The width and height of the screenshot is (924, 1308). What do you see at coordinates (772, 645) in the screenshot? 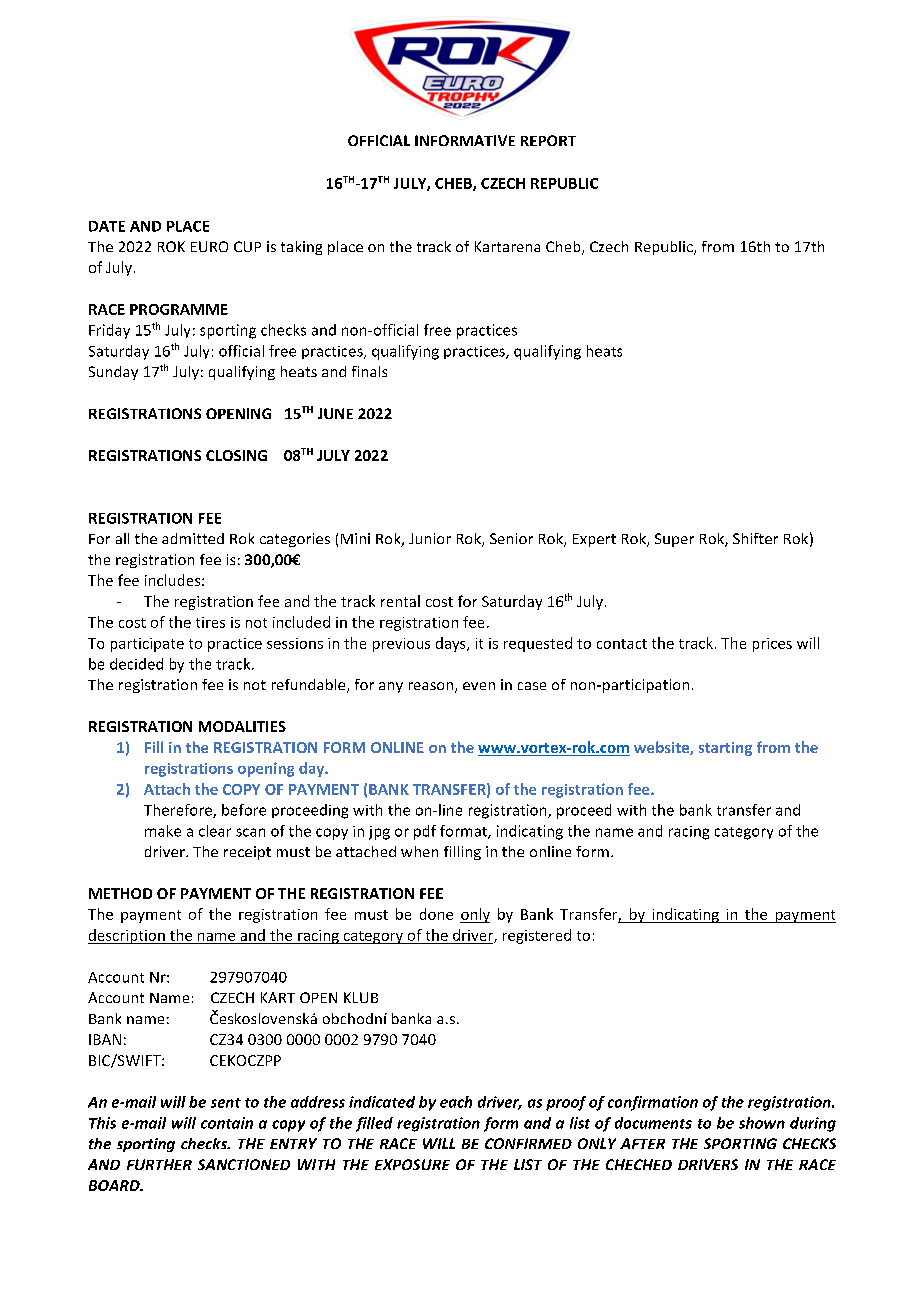
I see `prices` at bounding box center [772, 645].
